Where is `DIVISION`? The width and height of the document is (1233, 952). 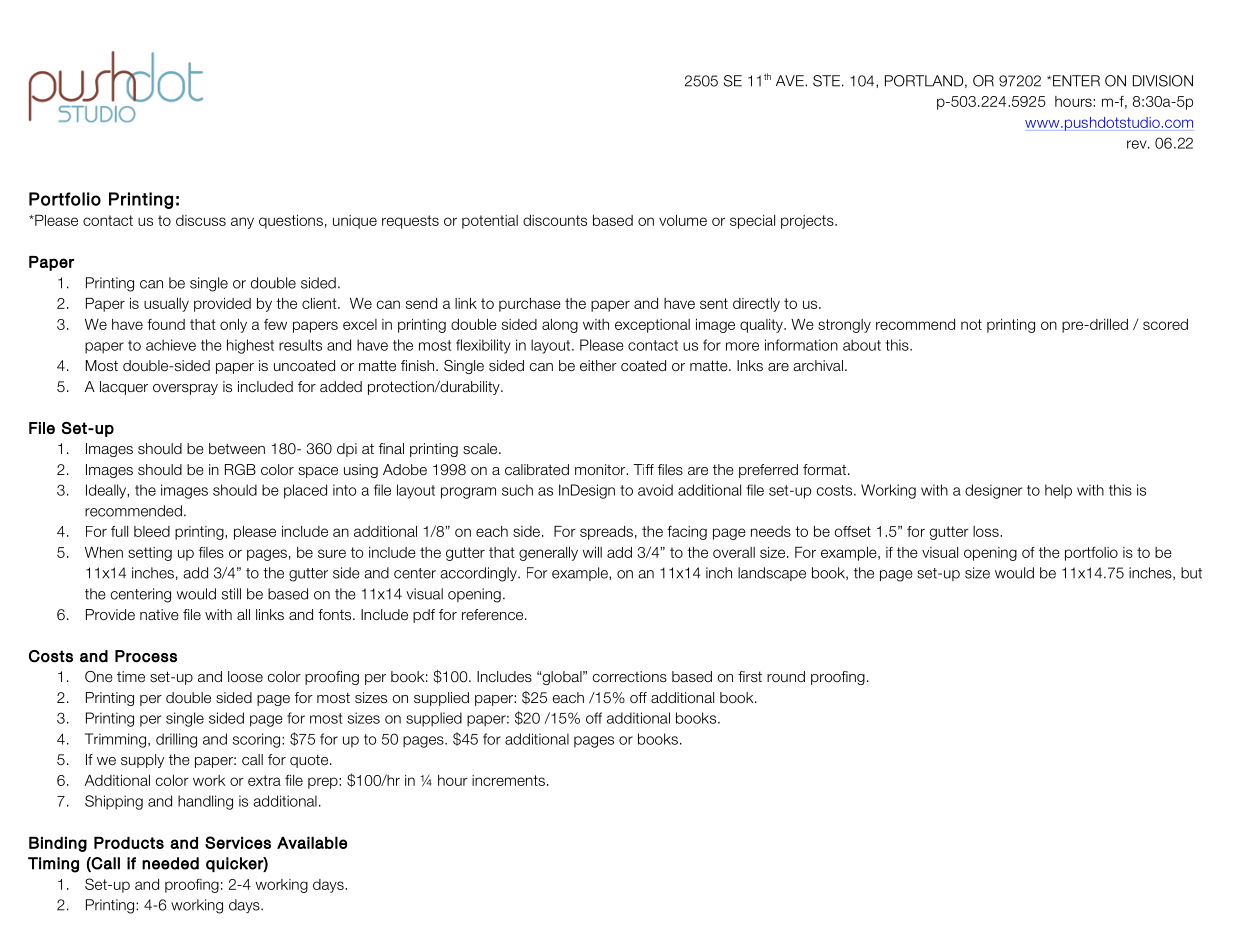
DIVISION is located at coordinates (1163, 81).
